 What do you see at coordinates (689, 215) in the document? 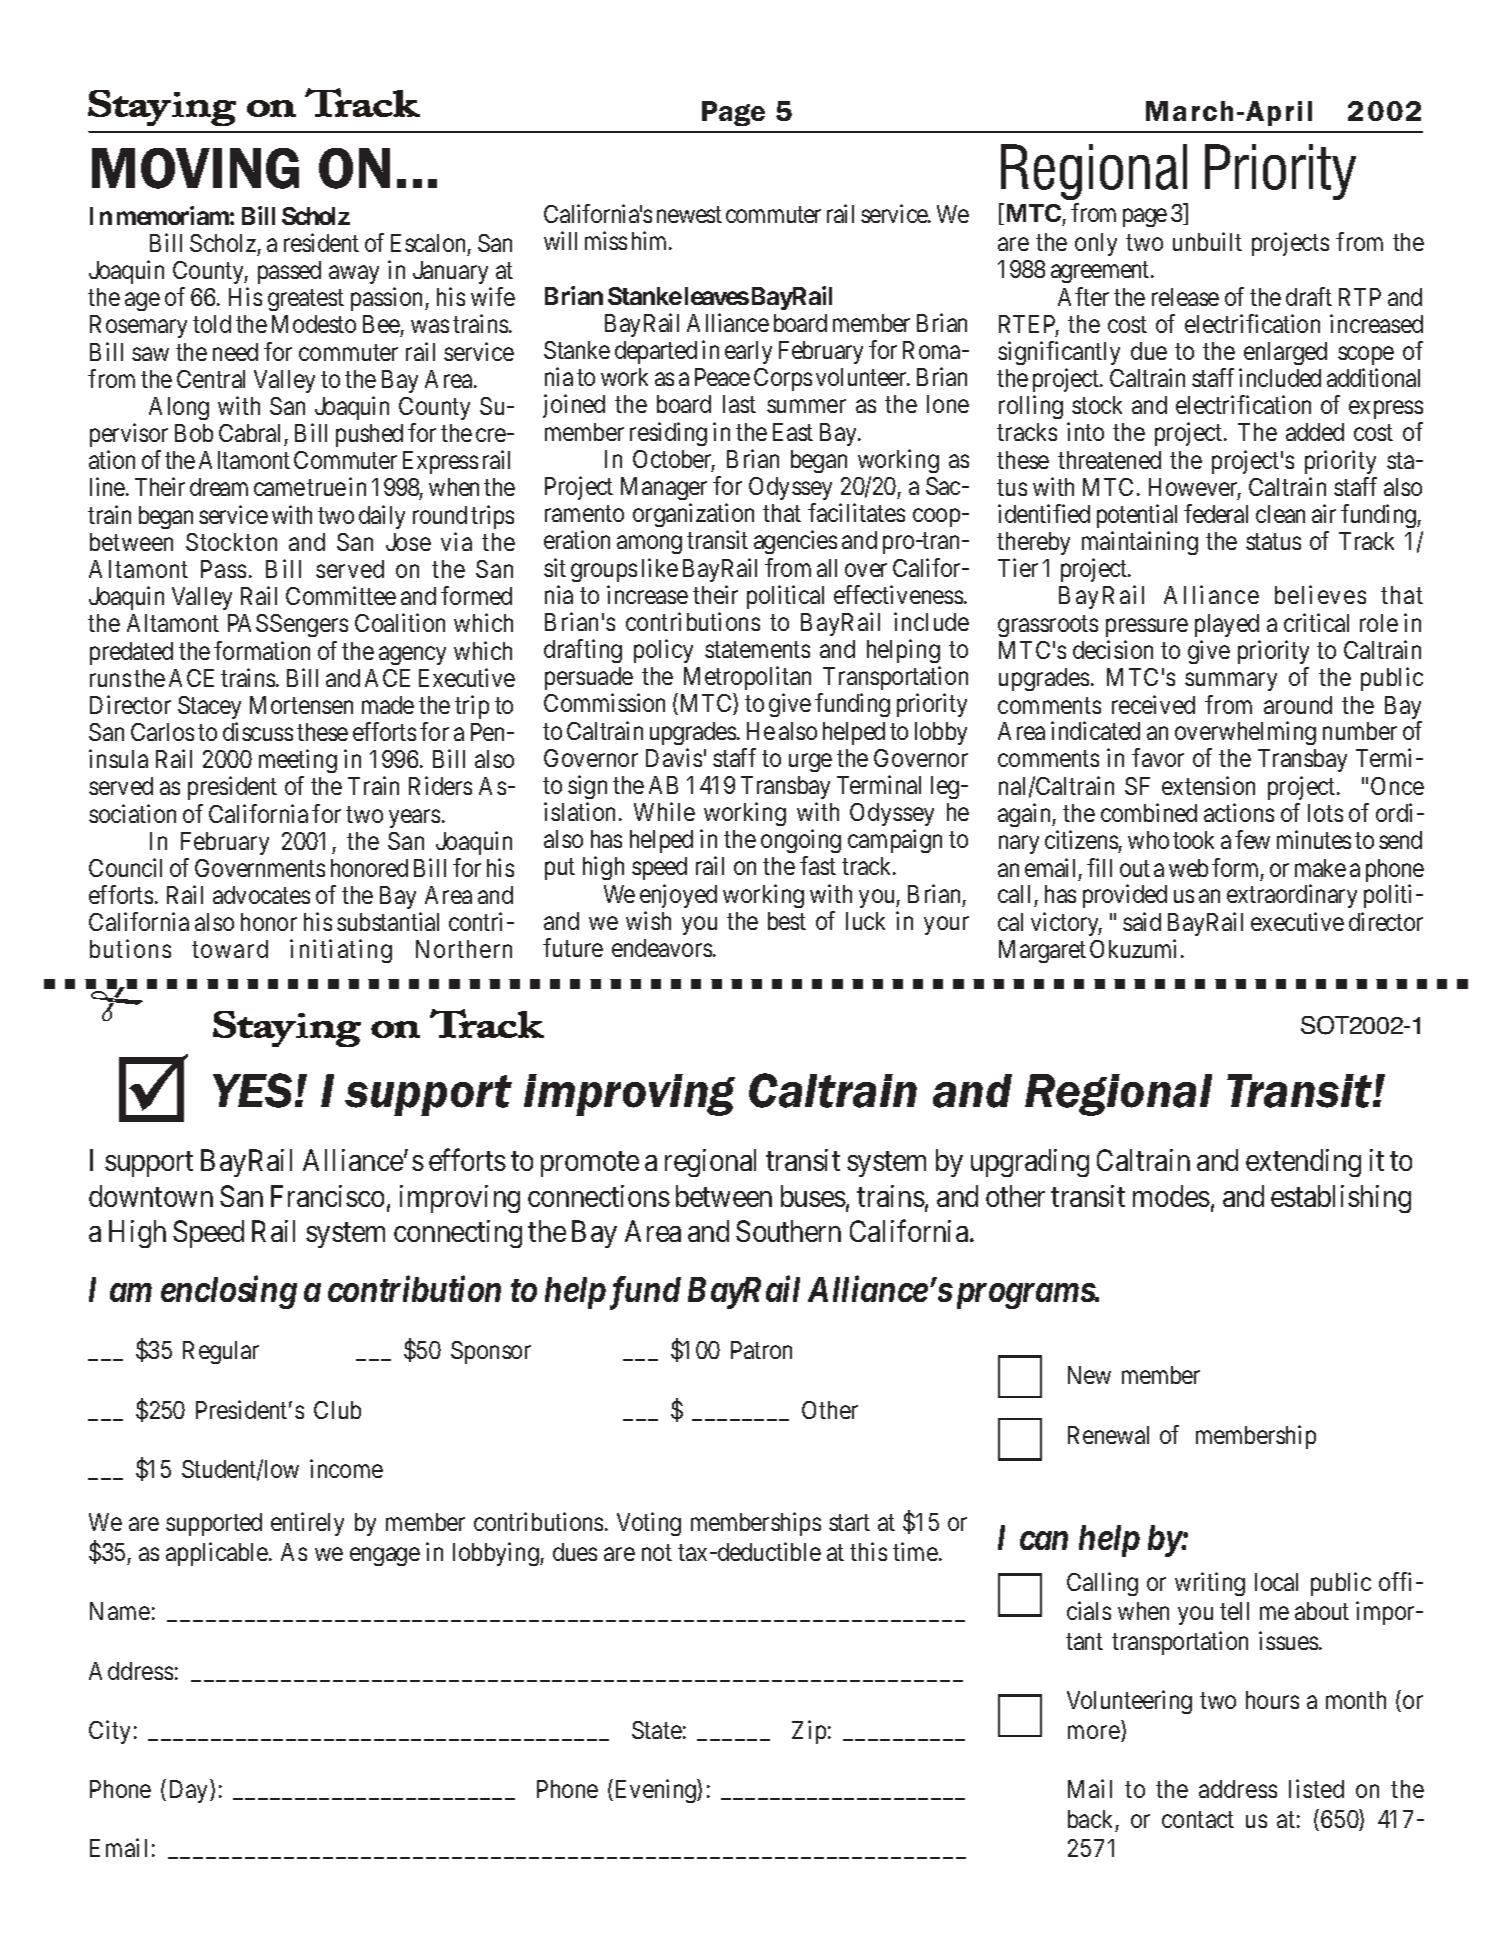
I see `newest` at bounding box center [689, 215].
